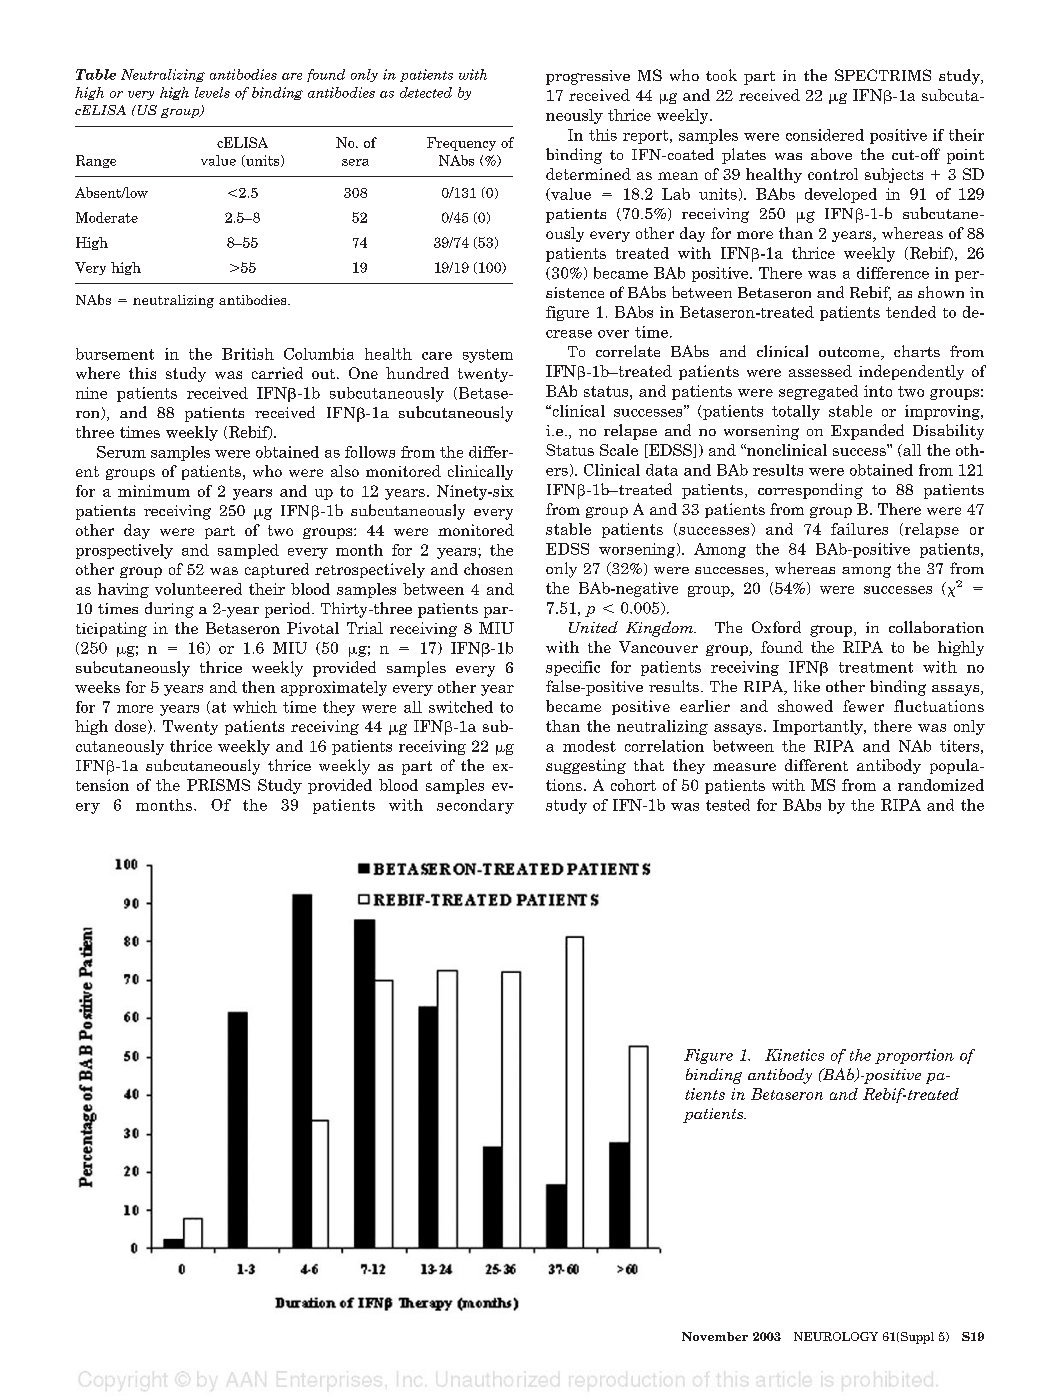 Image resolution: width=1059 pixels, height=1396 pixels. I want to click on minimum, so click(154, 491).
